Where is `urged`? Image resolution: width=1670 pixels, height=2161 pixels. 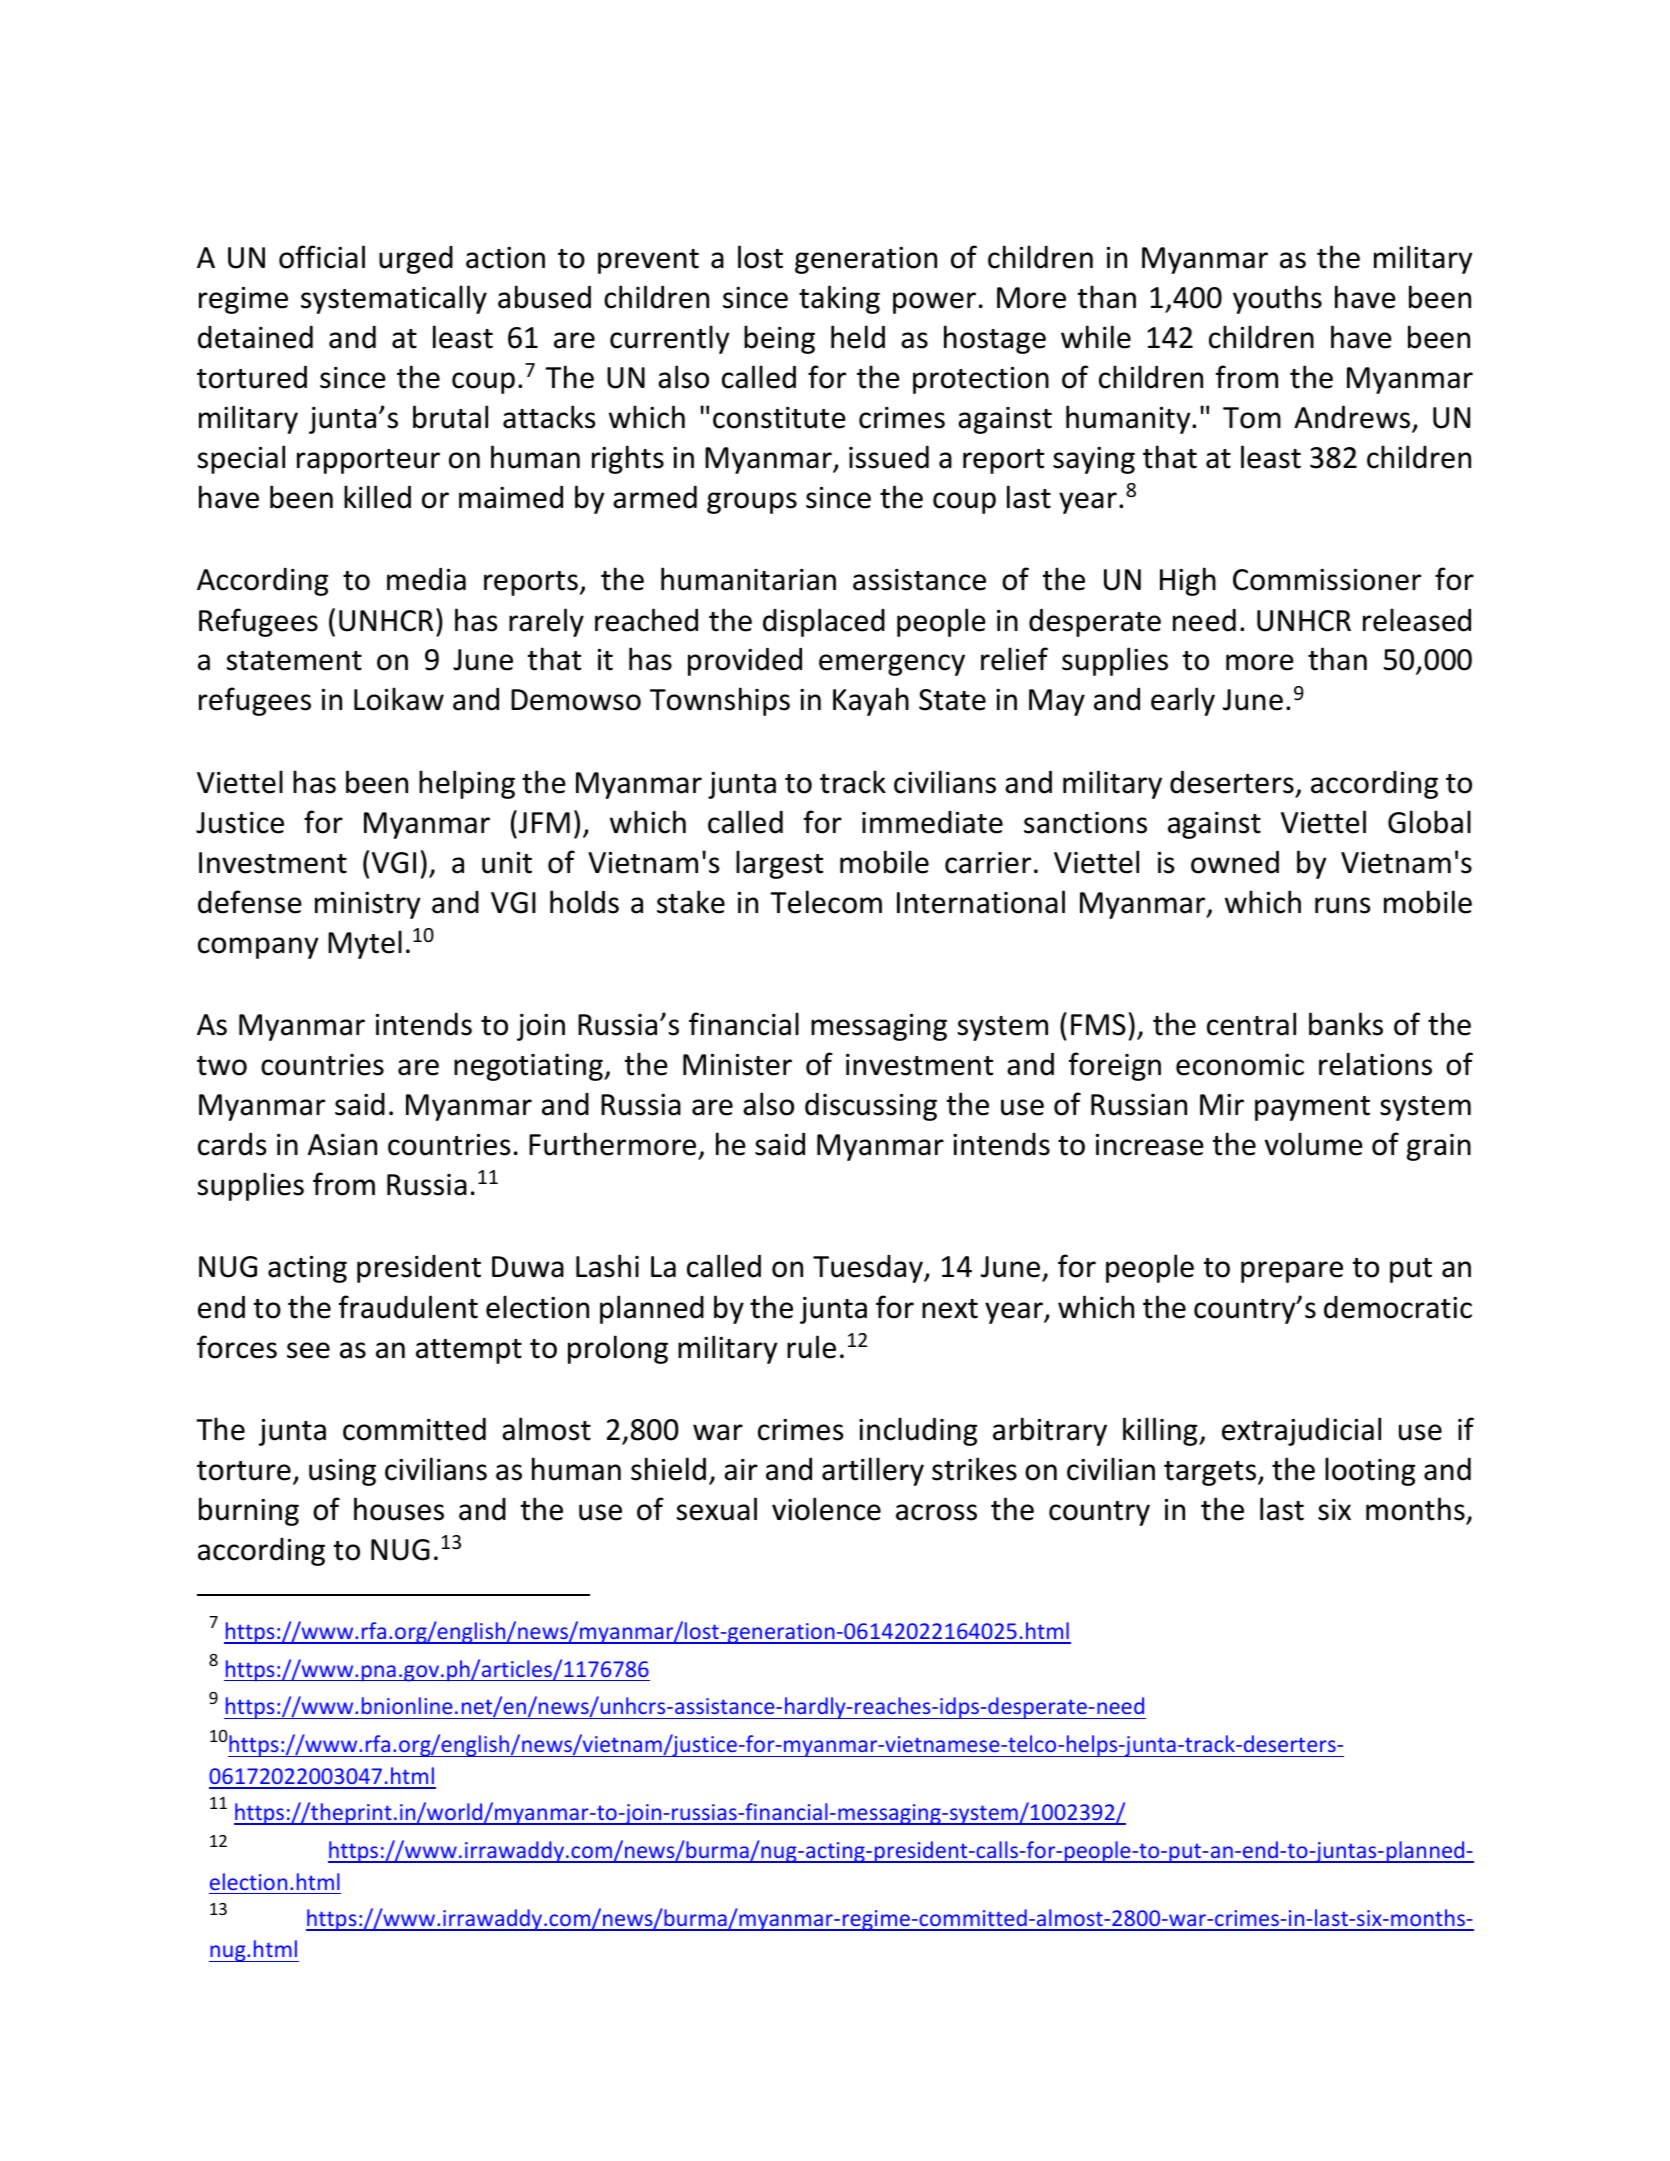
urged is located at coordinates (416, 260).
